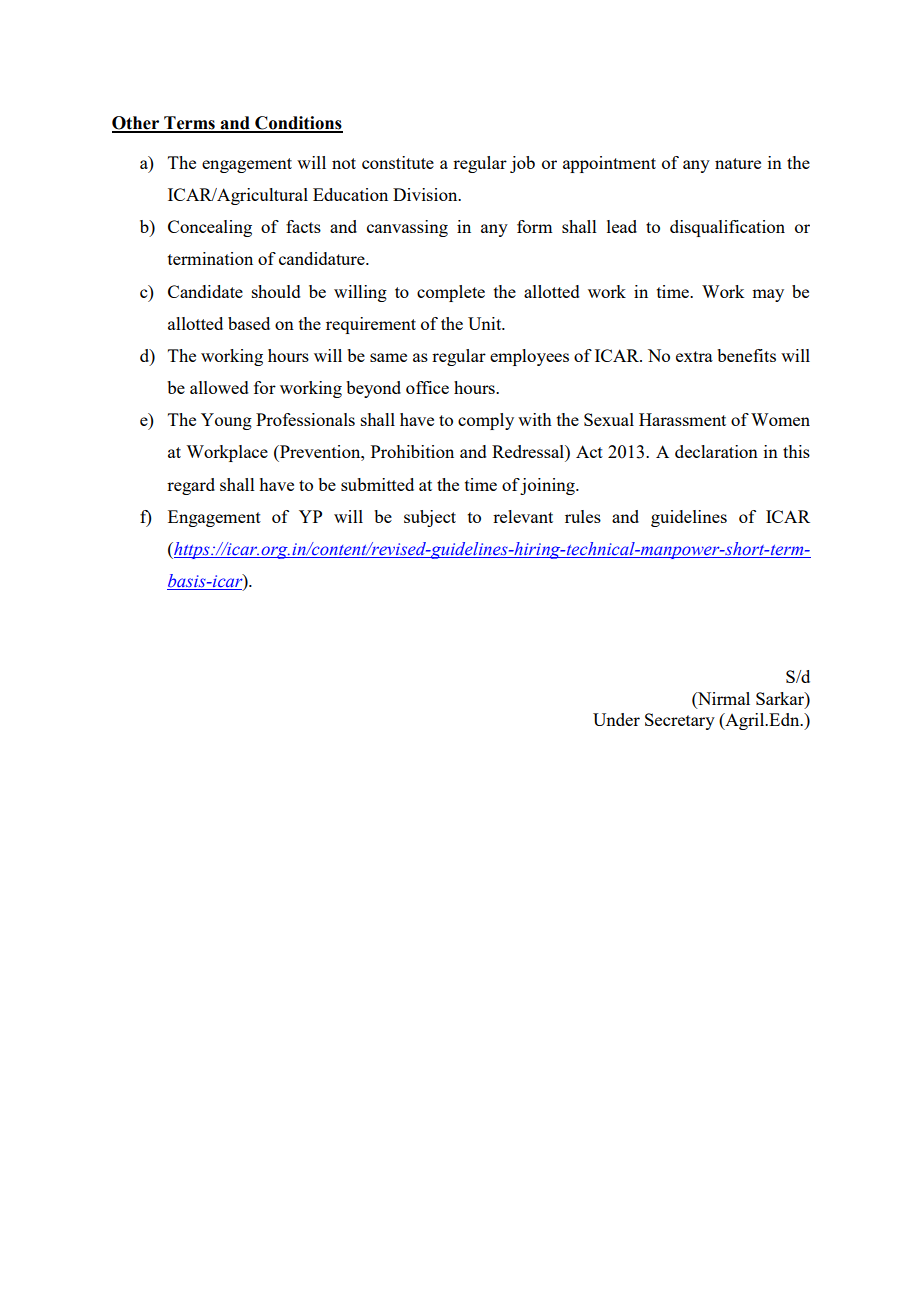  What do you see at coordinates (583, 516) in the screenshot?
I see `rules` at bounding box center [583, 516].
